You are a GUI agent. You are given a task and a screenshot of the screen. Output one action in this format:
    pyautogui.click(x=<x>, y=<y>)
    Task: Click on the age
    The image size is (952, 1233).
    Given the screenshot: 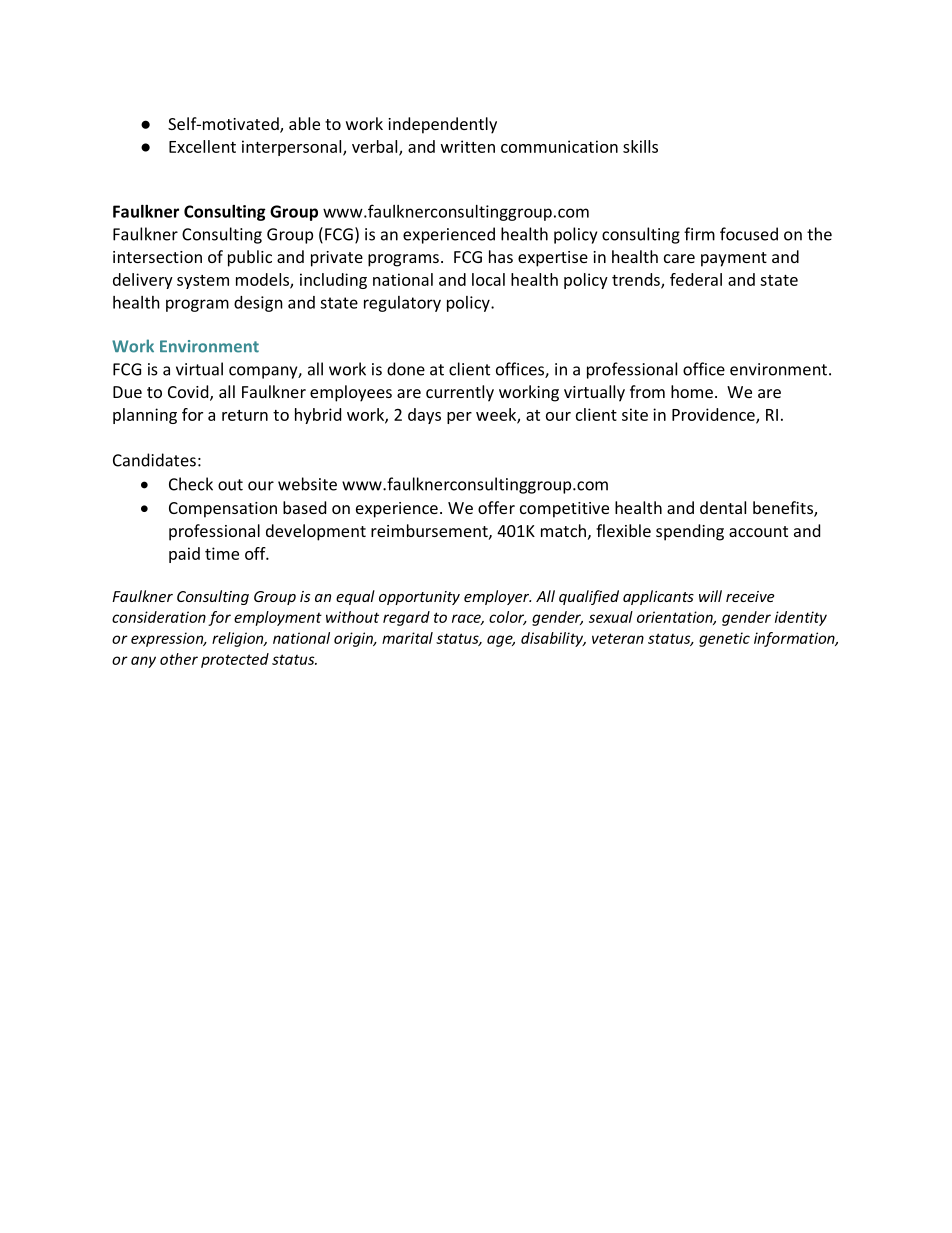 What is the action you would take?
    pyautogui.click(x=501, y=641)
